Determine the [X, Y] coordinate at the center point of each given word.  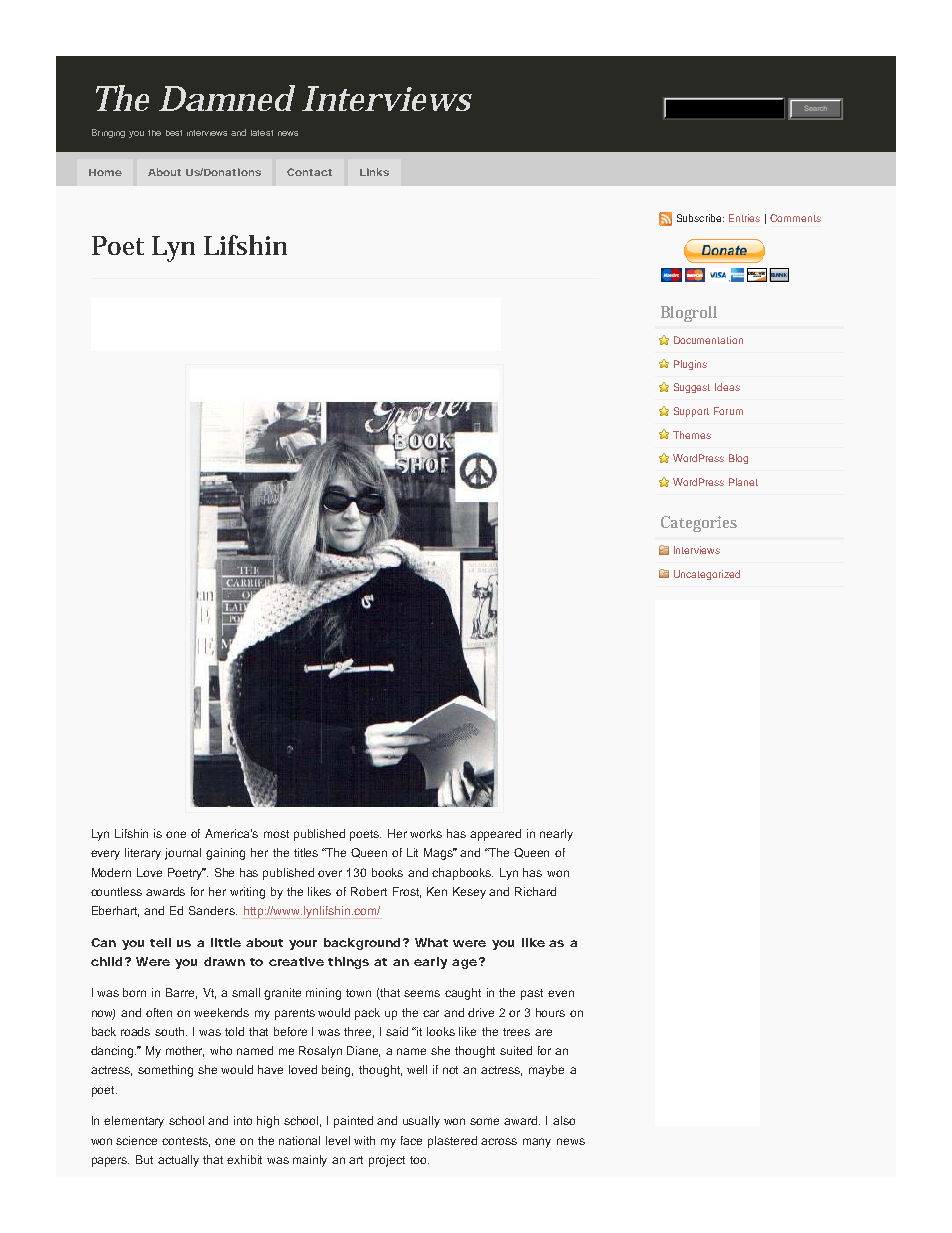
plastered [452, 1142]
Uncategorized [707, 575]
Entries [744, 218]
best [174, 133]
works [426, 833]
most [276, 834]
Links [374, 172]
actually [178, 1161]
